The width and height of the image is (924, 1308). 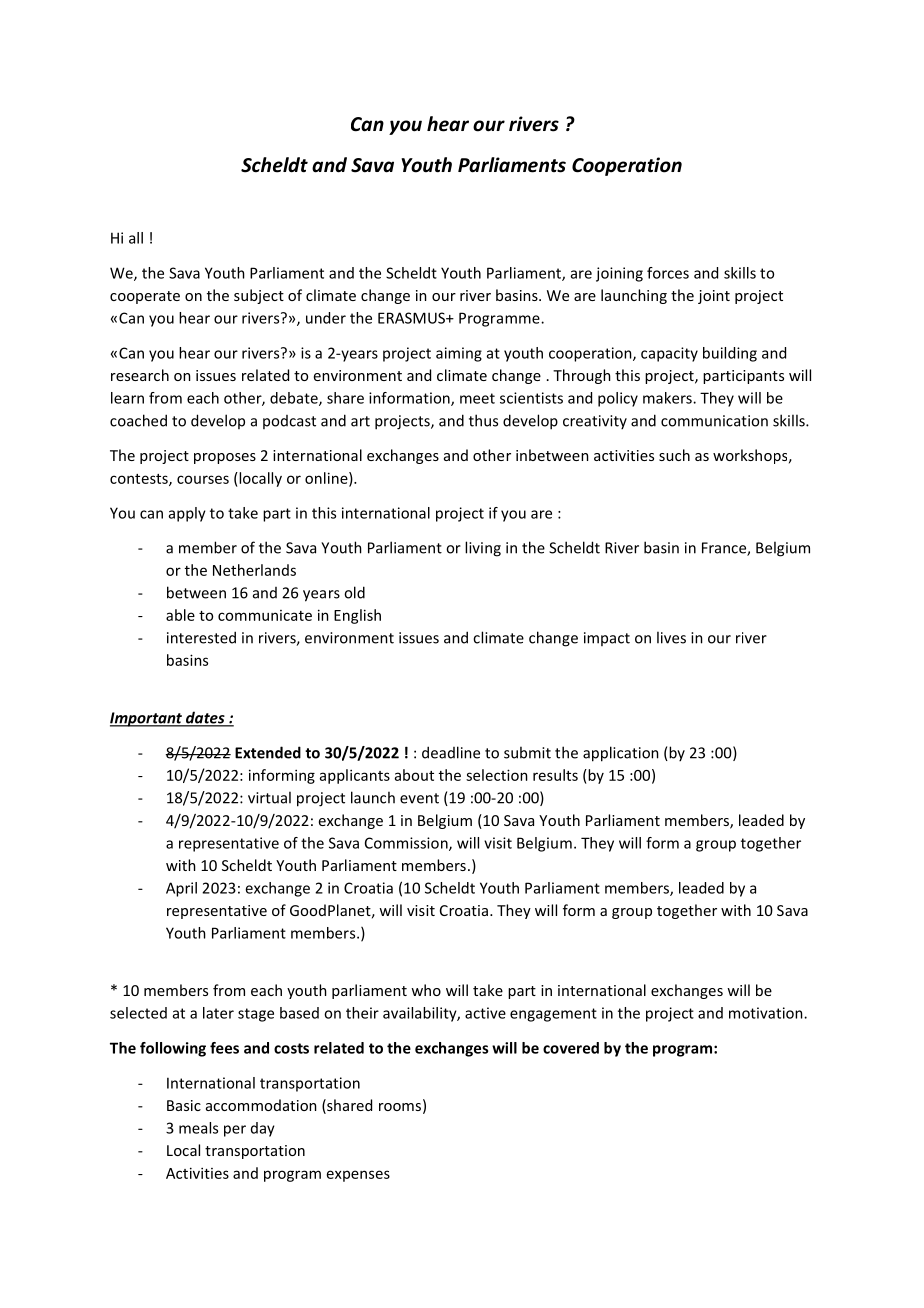 What do you see at coordinates (621, 754) in the image?
I see `application` at bounding box center [621, 754].
